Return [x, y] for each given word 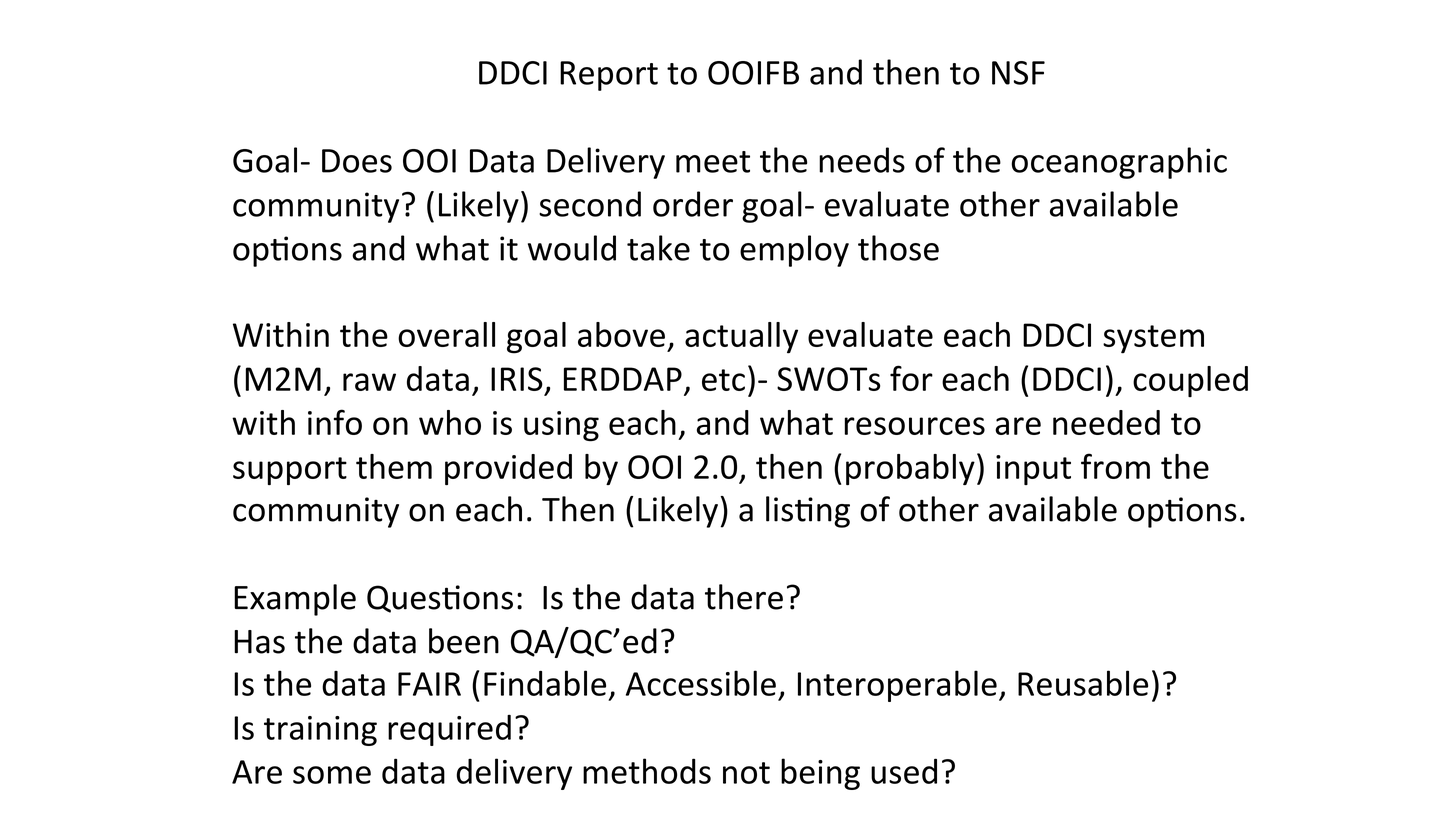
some [332, 775]
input [1033, 470]
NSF [1018, 73]
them [394, 466]
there [744, 597]
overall [446, 334]
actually [741, 338]
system [1153, 339]
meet [713, 162]
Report [609, 76]
